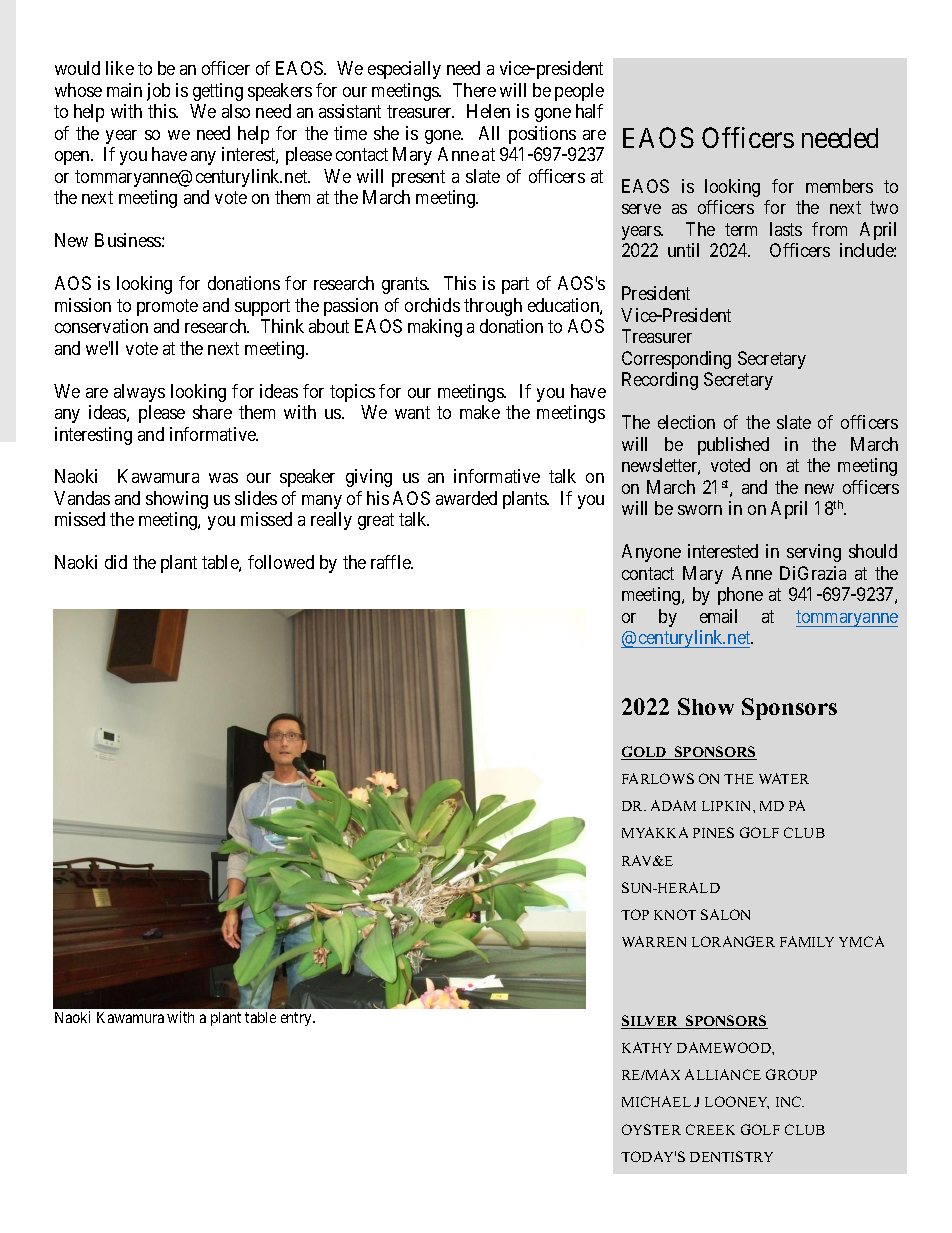  I want to click on members, so click(839, 186).
